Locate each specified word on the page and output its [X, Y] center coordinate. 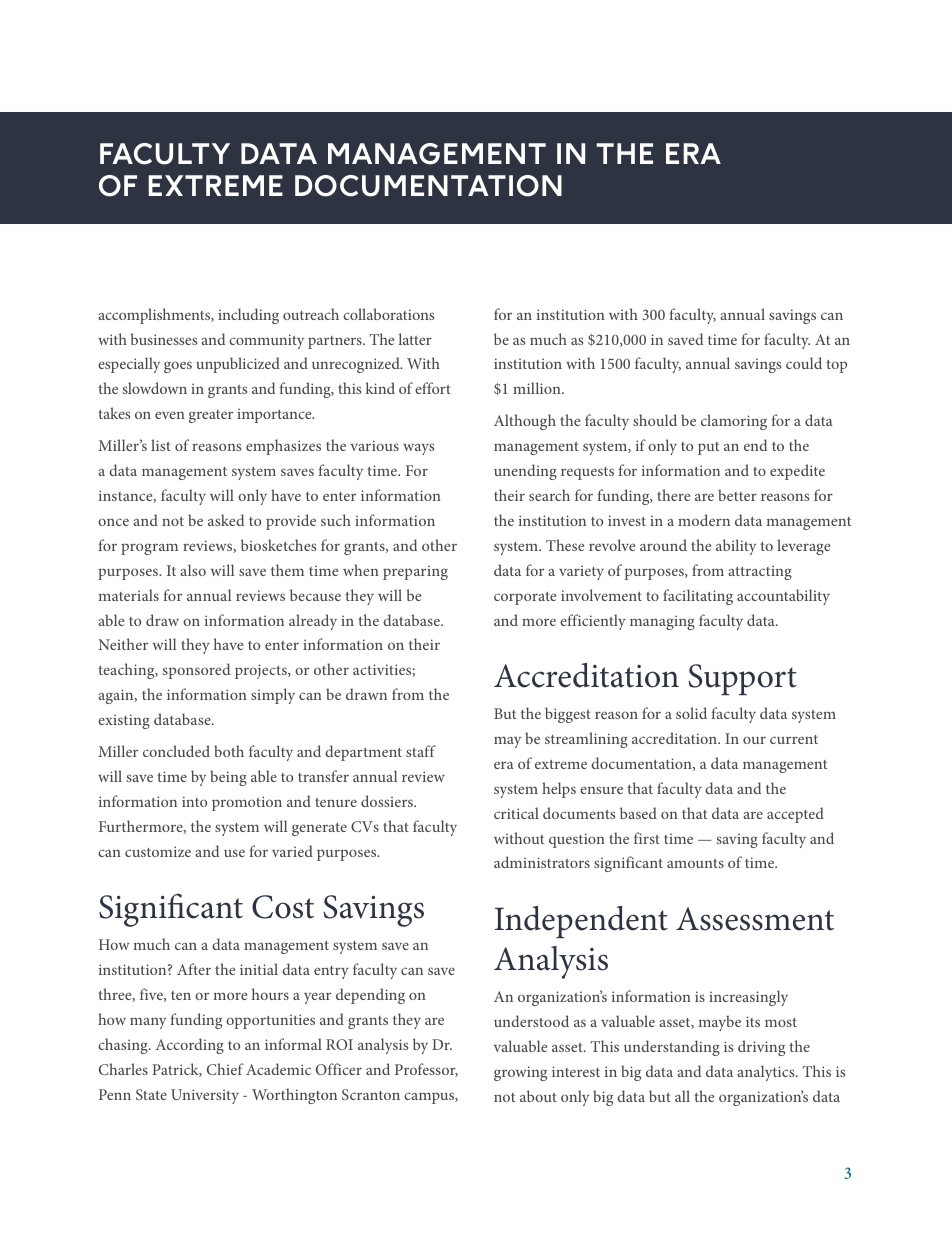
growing [520, 1073]
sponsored [196, 671]
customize [158, 851]
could [804, 363]
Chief [225, 1069]
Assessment [755, 919]
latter [415, 339]
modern [704, 520]
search [549, 495]
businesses [163, 339]
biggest [568, 715]
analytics [767, 1073]
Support [742, 679]
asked [226, 520]
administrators [542, 862]
